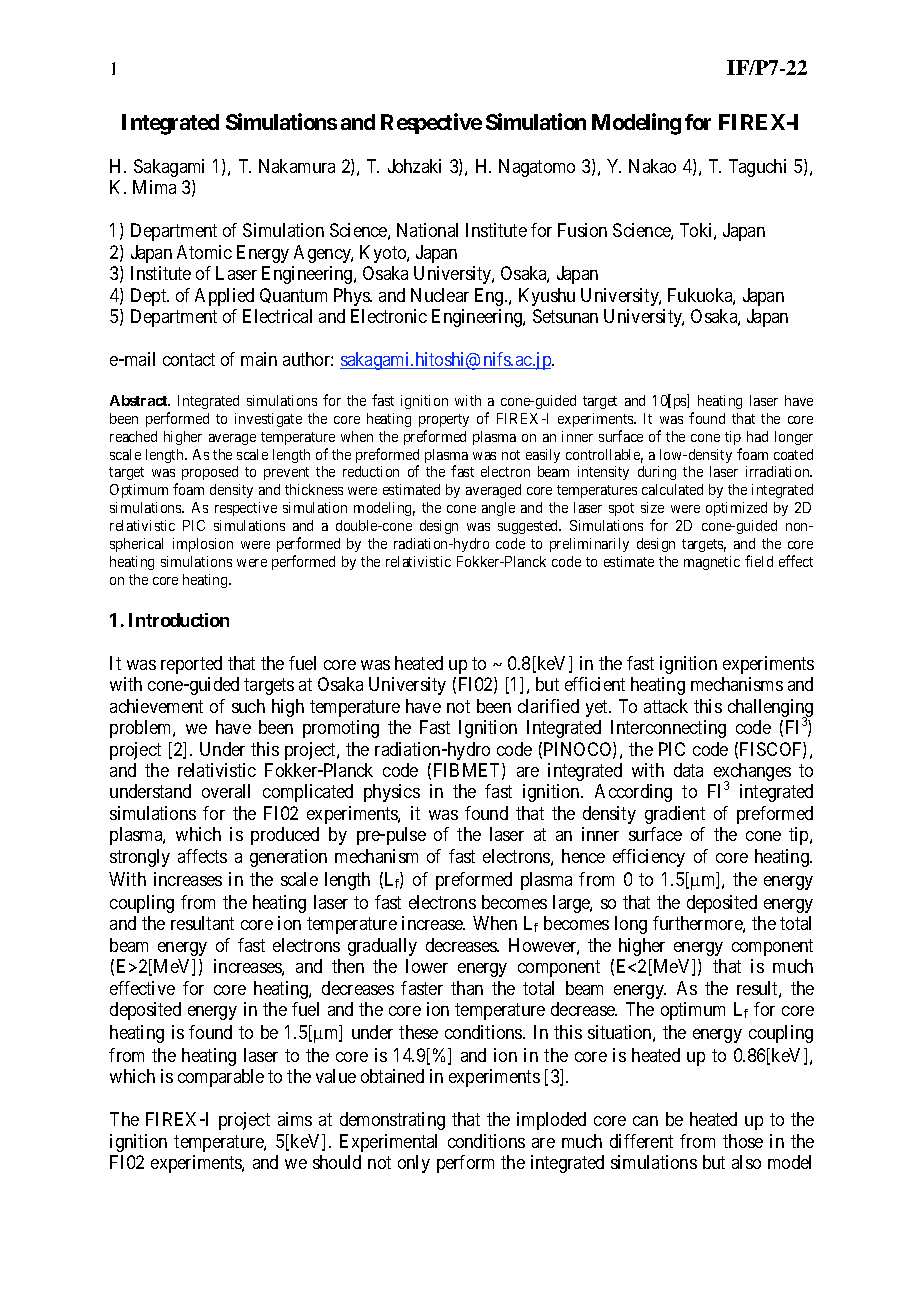 The width and height of the image is (924, 1308). Describe the element at coordinates (427, 230) in the image. I see `National` at that location.
